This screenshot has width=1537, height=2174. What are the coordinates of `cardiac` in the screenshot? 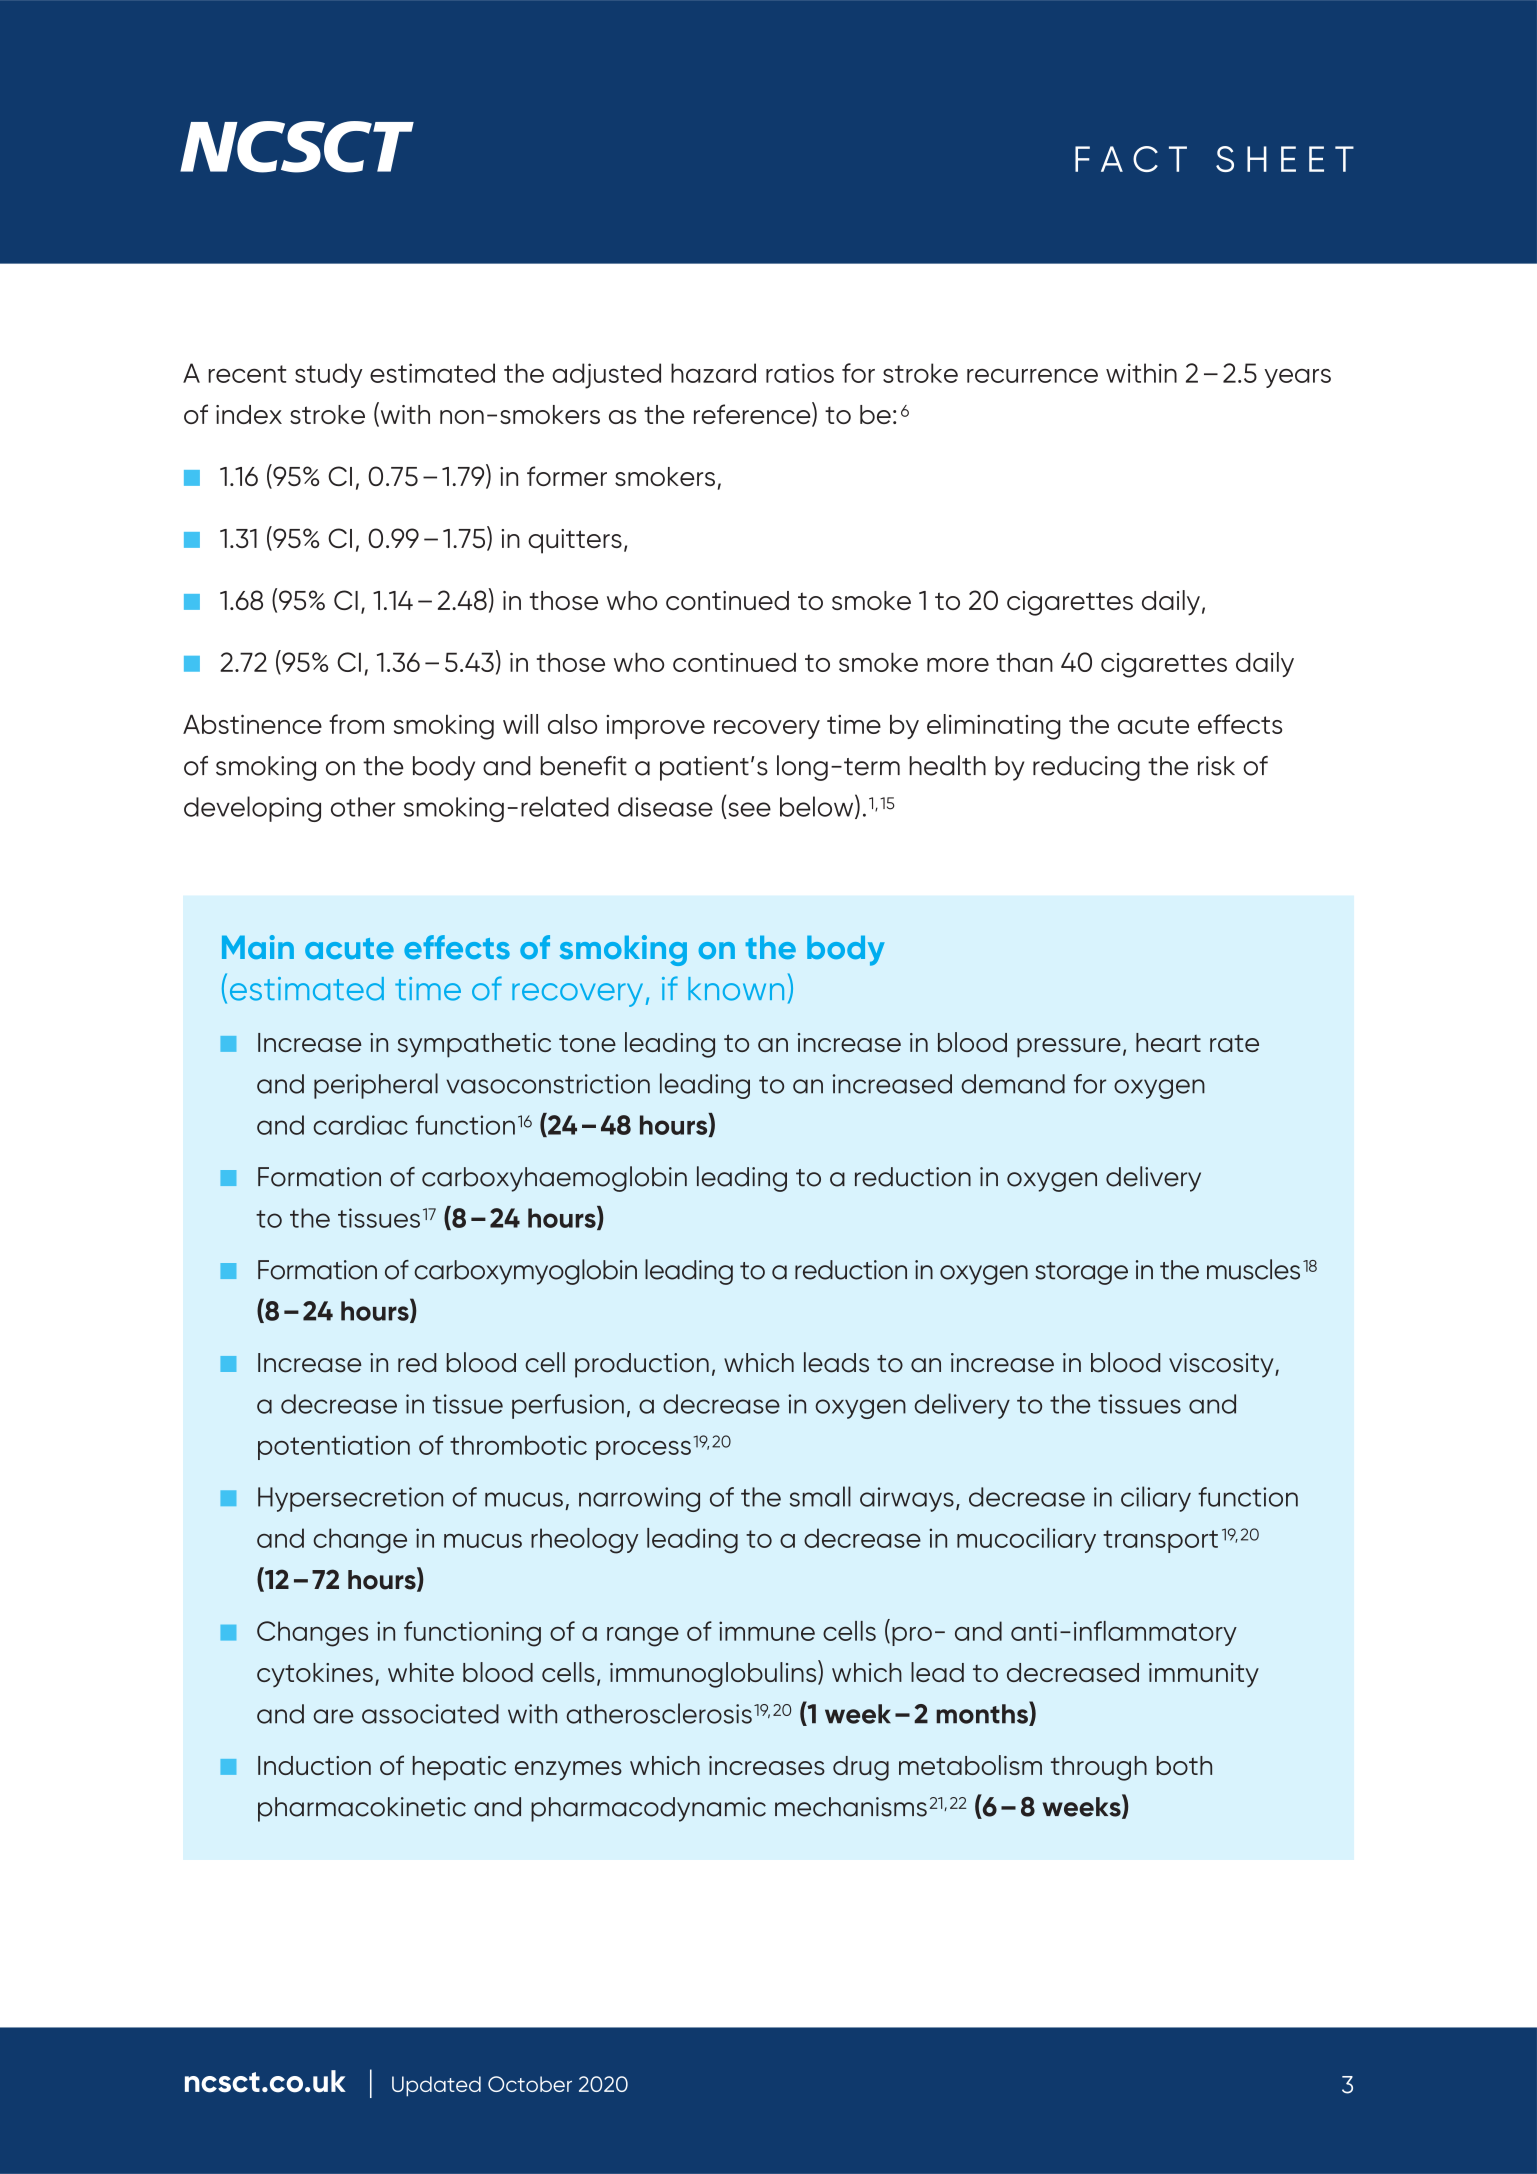 It's located at (360, 1125).
